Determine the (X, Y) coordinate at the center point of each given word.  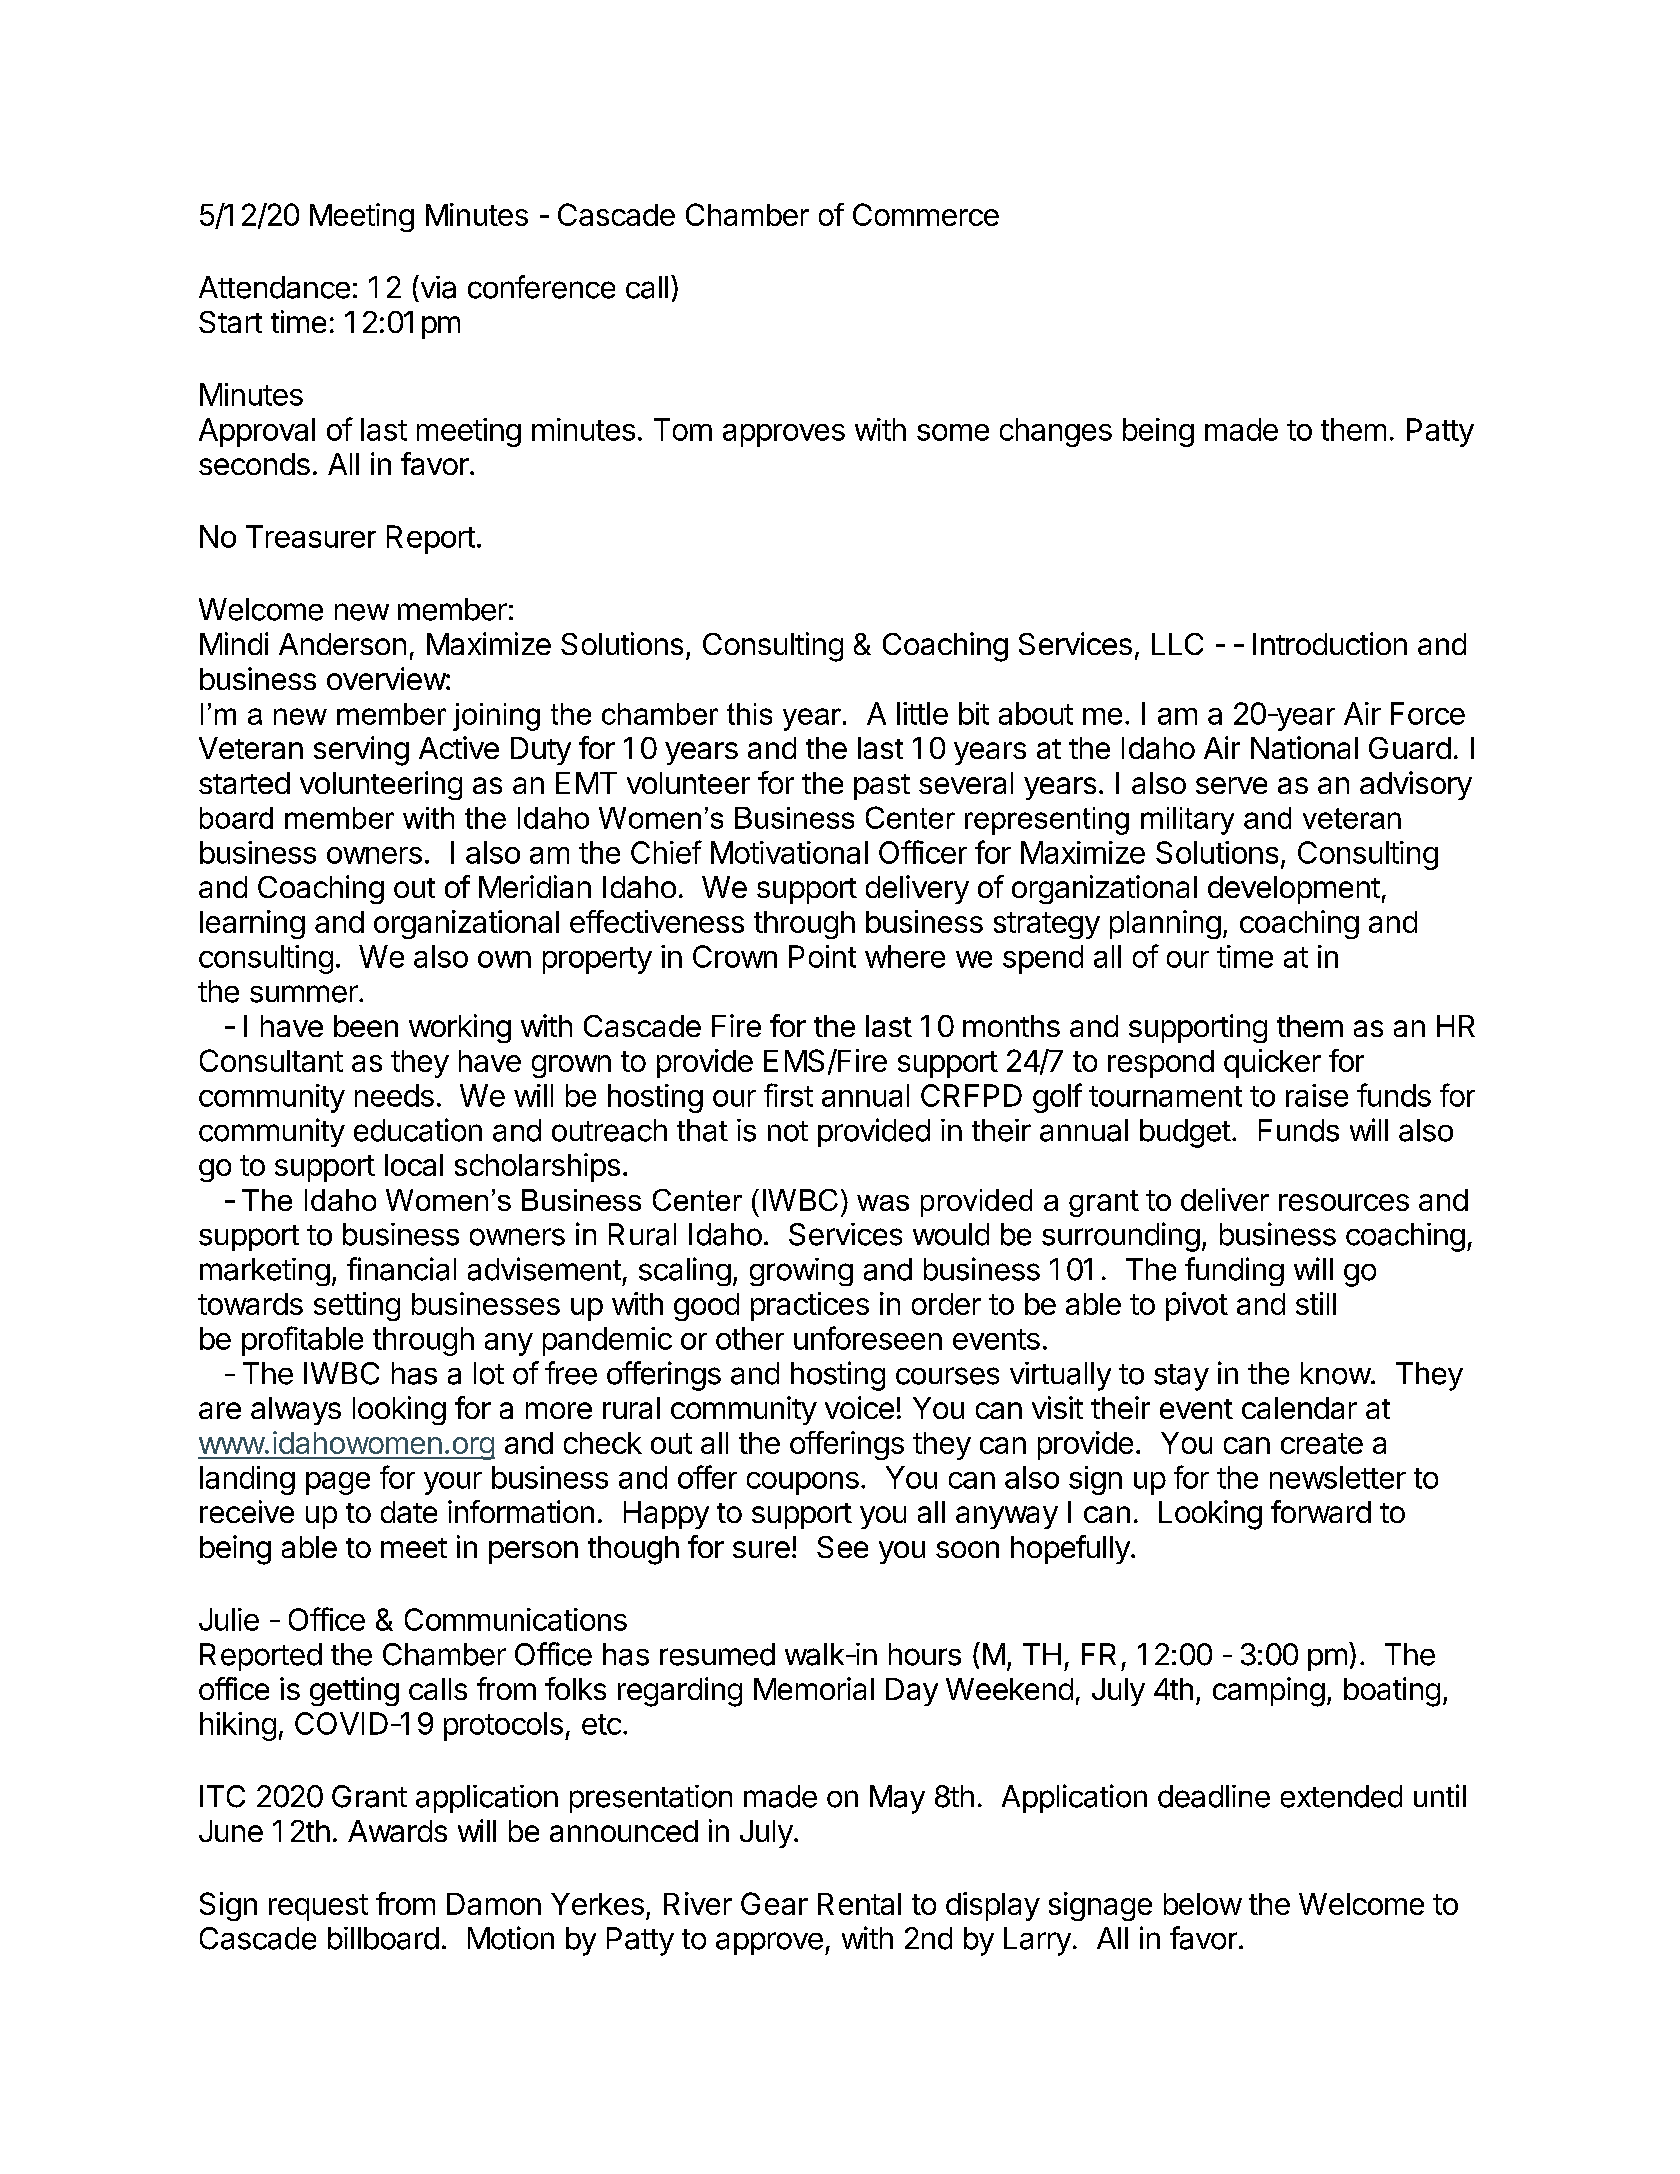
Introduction (1330, 643)
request (318, 1907)
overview (387, 678)
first (788, 1095)
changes (1056, 432)
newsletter (1338, 1477)
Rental (859, 1904)
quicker (1272, 1063)
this (749, 714)
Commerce (926, 214)
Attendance (274, 287)
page (338, 1483)
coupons (803, 1483)
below (1203, 1904)
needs (394, 1095)
